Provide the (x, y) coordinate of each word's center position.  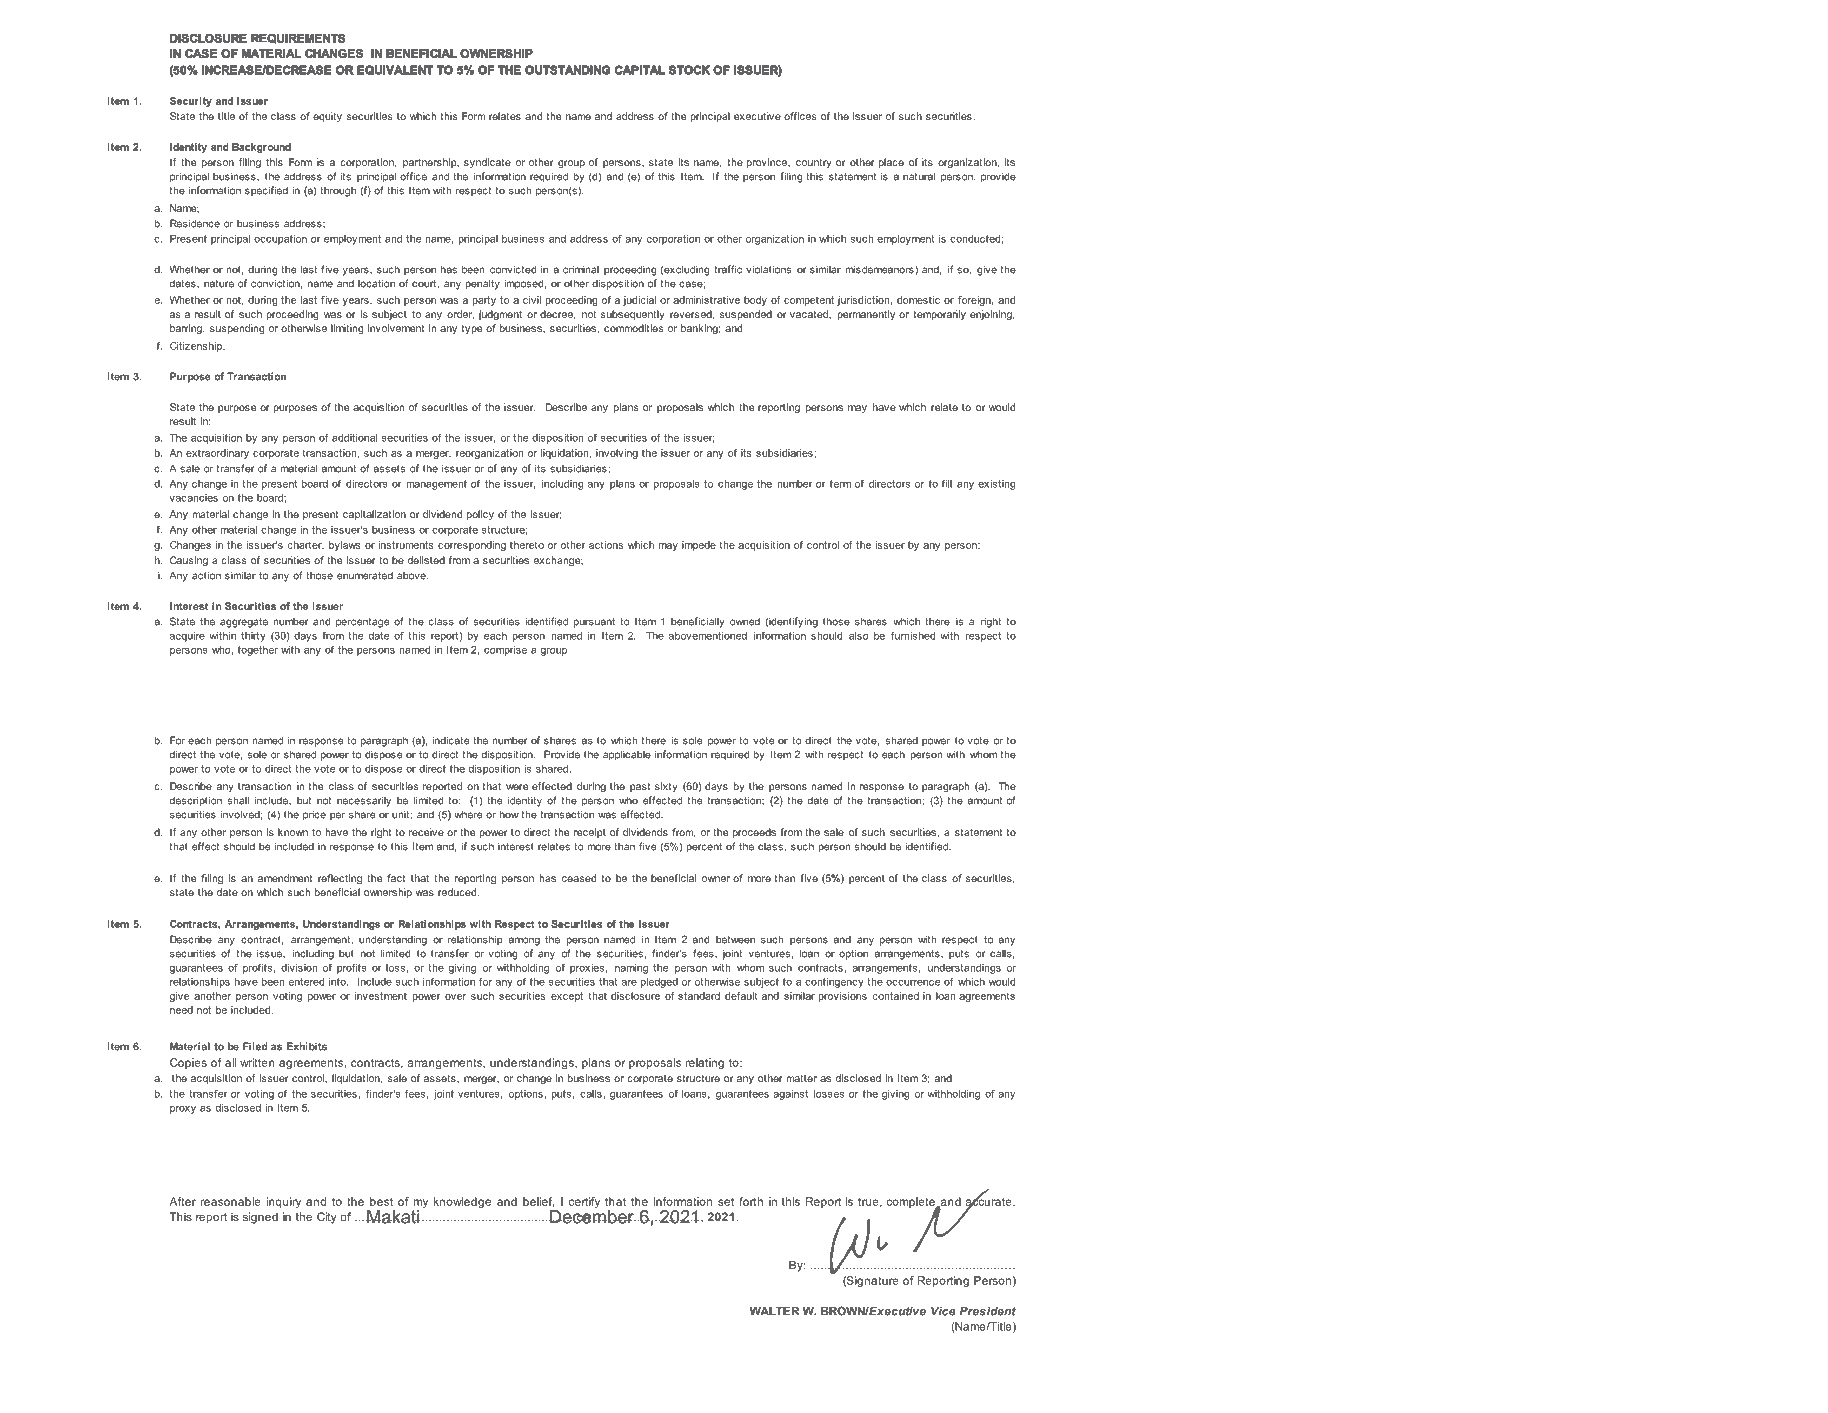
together (258, 651)
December (592, 1215)
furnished (913, 636)
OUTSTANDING (567, 70)
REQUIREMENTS (298, 39)
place (891, 163)
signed (260, 1218)
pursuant (594, 623)
